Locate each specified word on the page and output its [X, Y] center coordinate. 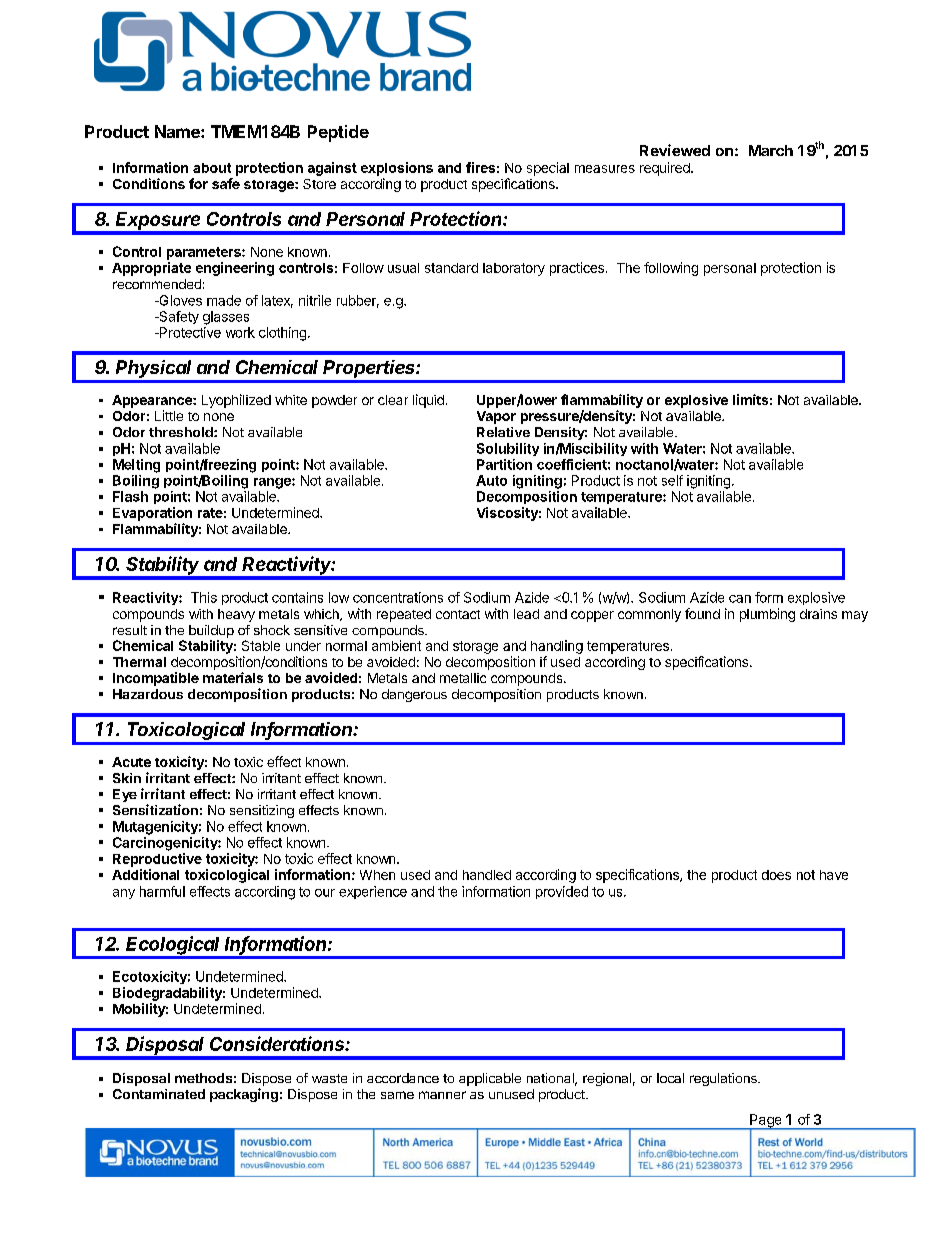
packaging [244, 1095]
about [212, 168]
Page [766, 1122]
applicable [490, 1079]
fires [480, 167]
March [771, 150]
